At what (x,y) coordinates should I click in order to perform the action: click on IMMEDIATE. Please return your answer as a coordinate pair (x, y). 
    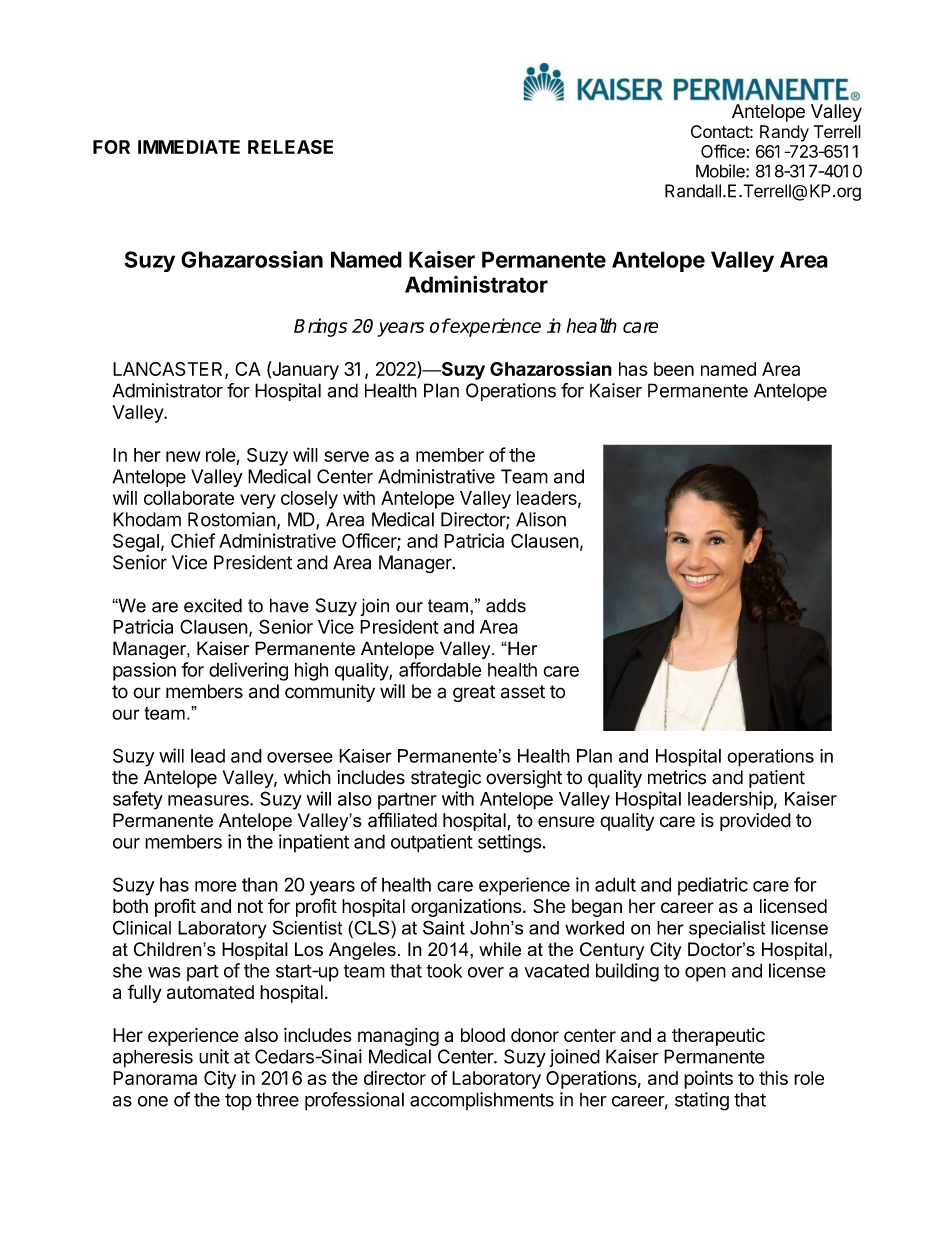
    Looking at the image, I should click on (189, 147).
